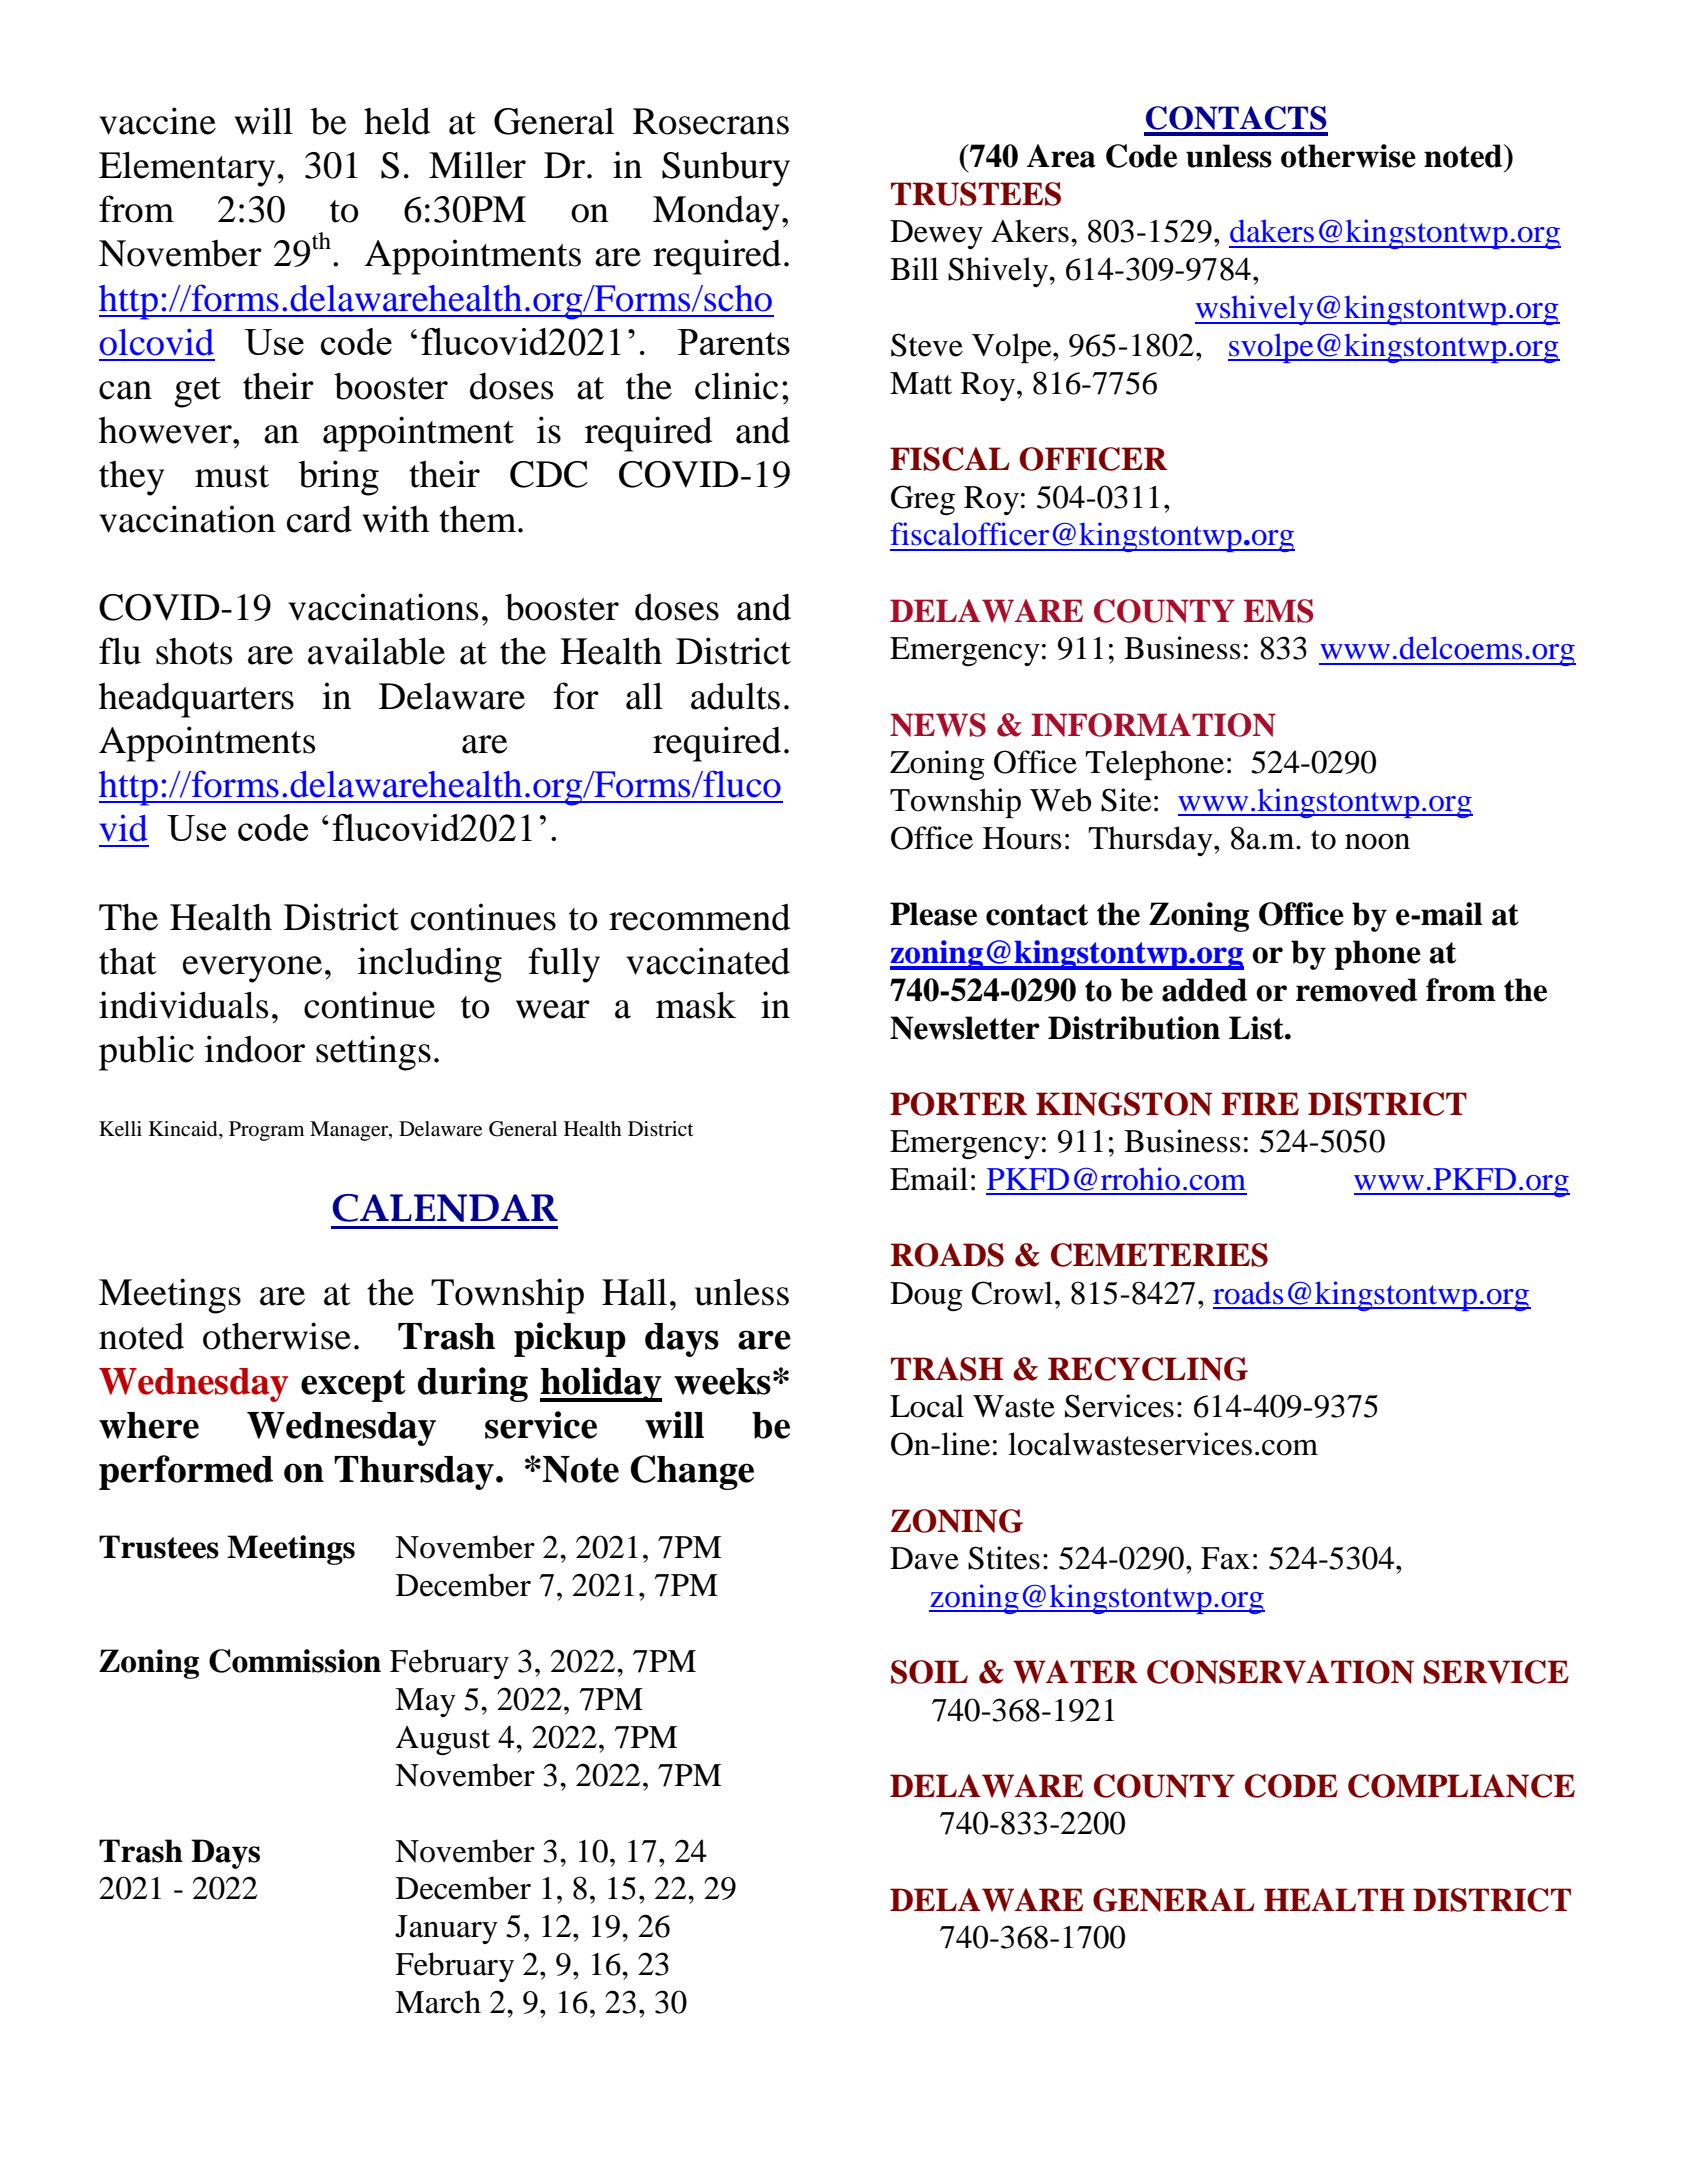 The width and height of the screenshot is (1681, 2175). I want to click on indoor, so click(255, 1049).
